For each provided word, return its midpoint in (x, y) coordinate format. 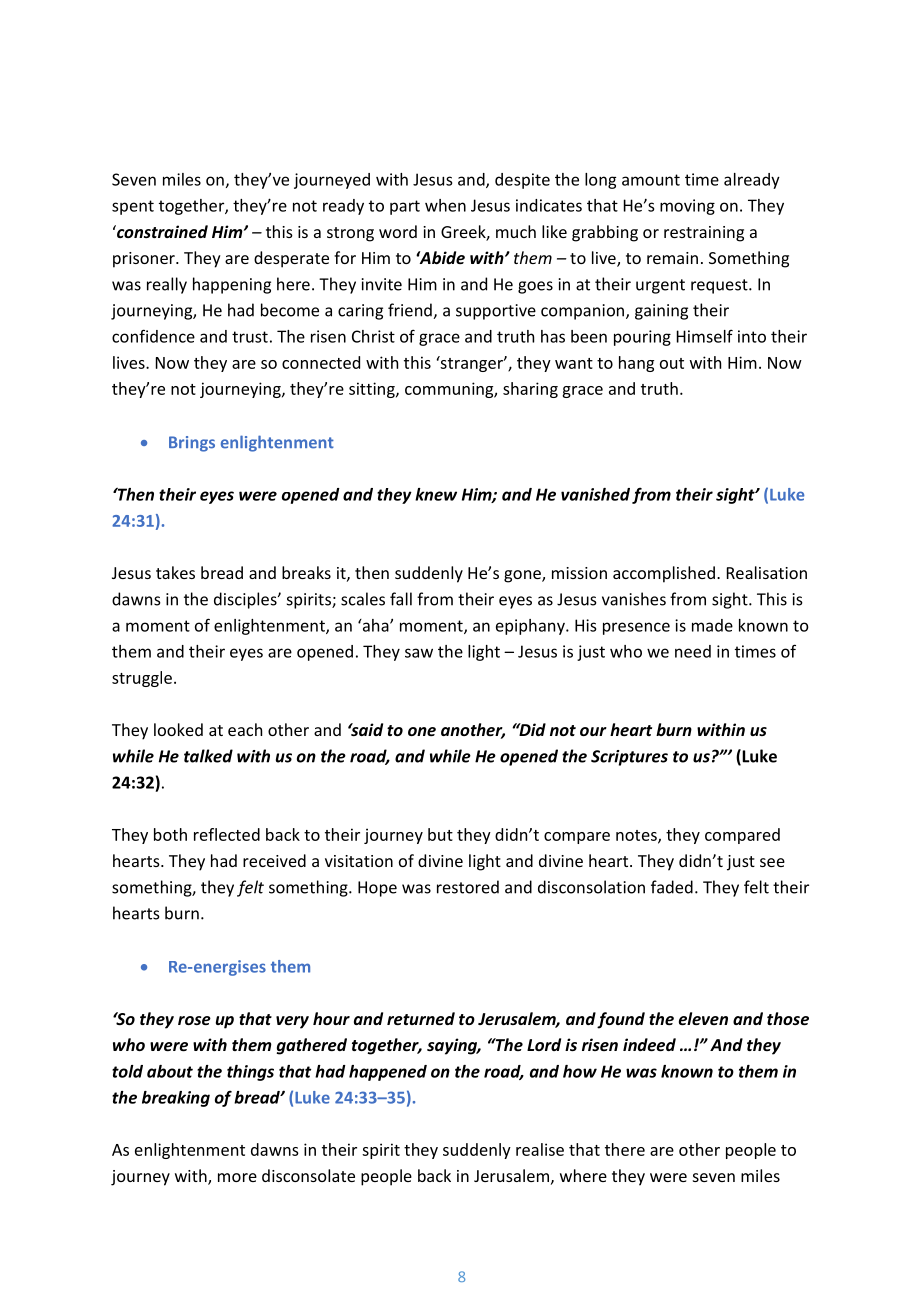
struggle (142, 679)
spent (133, 207)
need (693, 651)
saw (419, 653)
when (445, 205)
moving (687, 207)
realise (540, 1149)
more (237, 1177)
